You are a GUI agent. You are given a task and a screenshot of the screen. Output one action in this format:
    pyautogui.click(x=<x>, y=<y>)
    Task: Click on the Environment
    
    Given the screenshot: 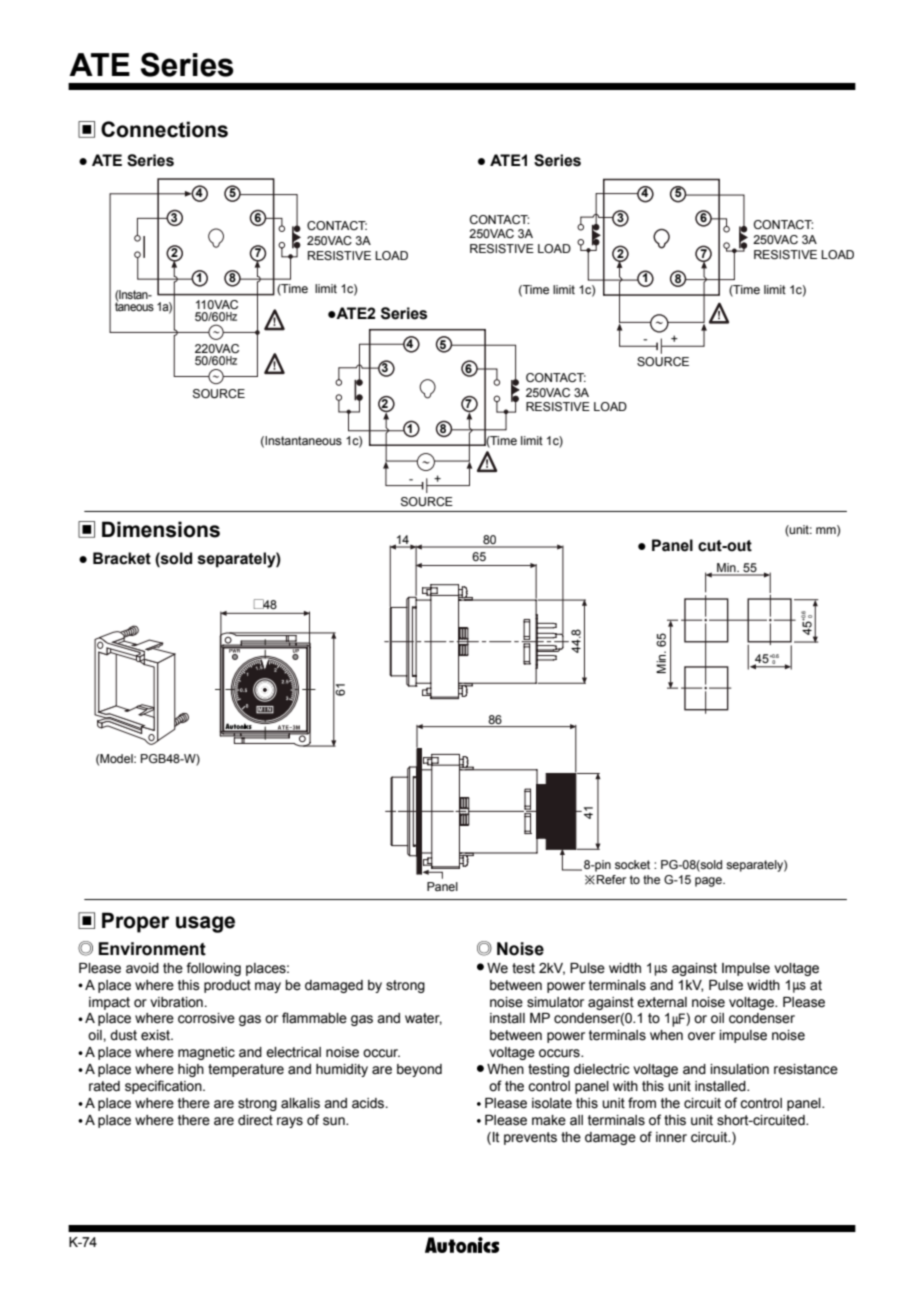 What is the action you would take?
    pyautogui.click(x=152, y=949)
